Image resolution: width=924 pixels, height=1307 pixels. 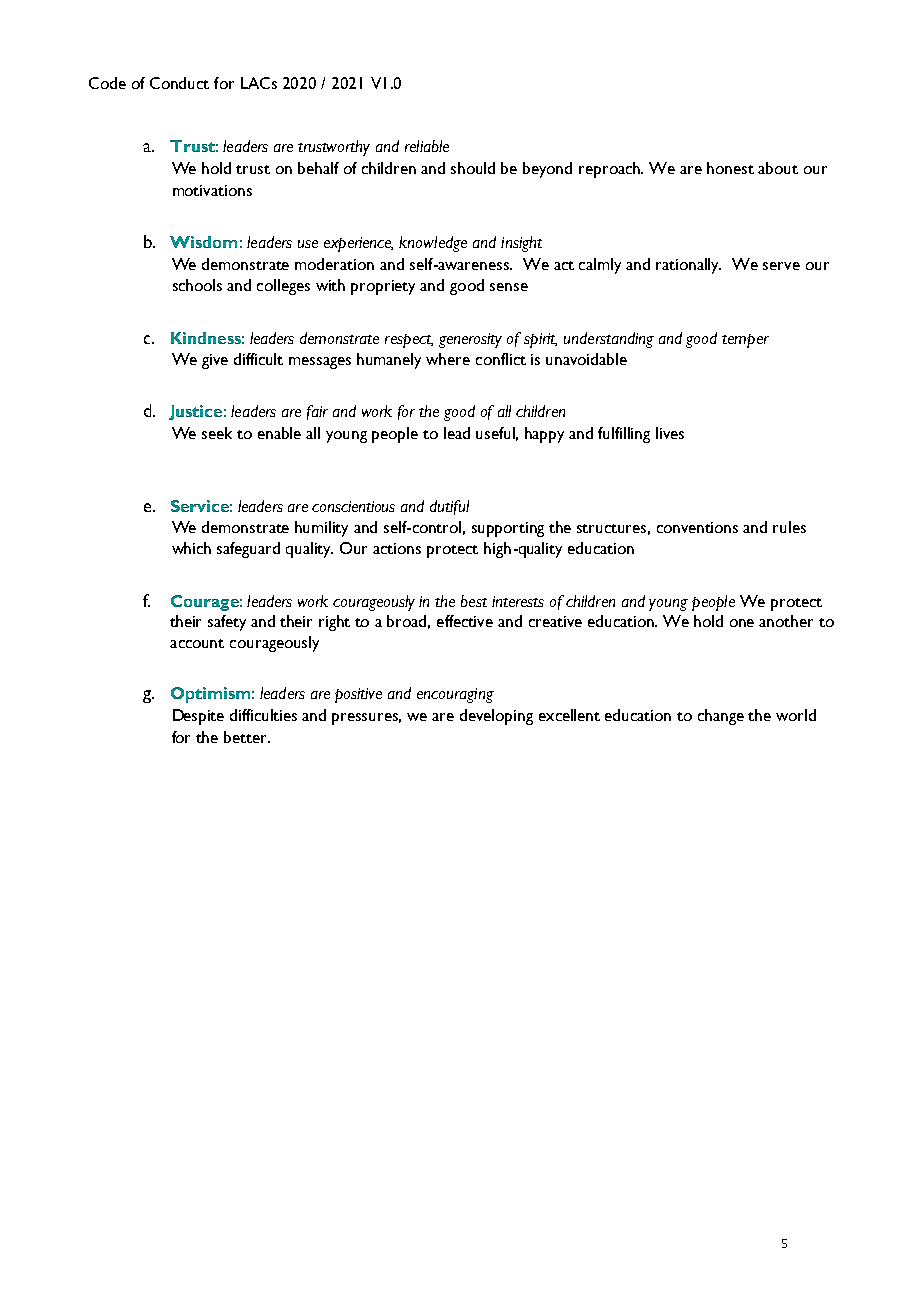 I want to click on Despite, so click(x=198, y=717).
